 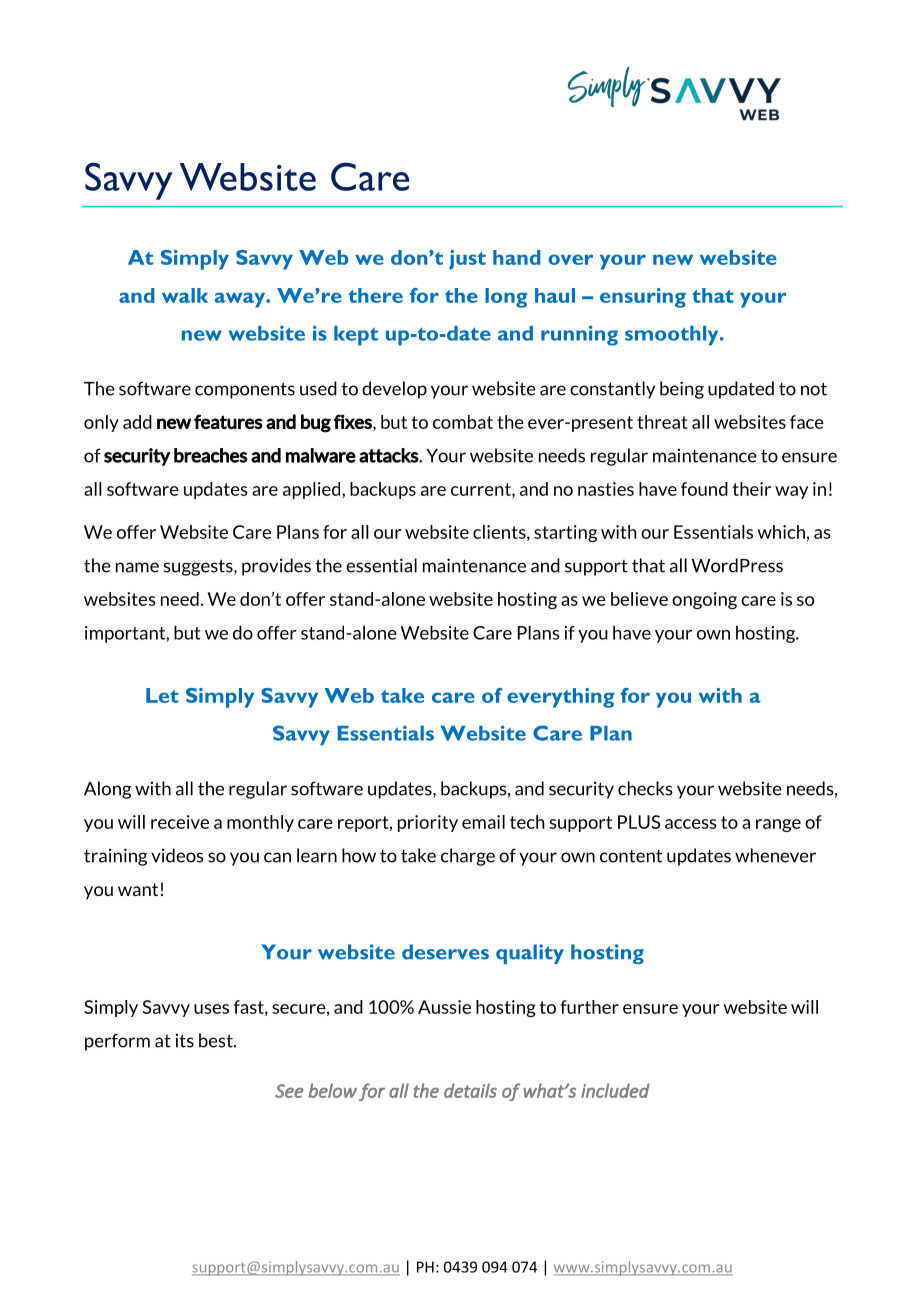 I want to click on included, so click(x=615, y=1090).
